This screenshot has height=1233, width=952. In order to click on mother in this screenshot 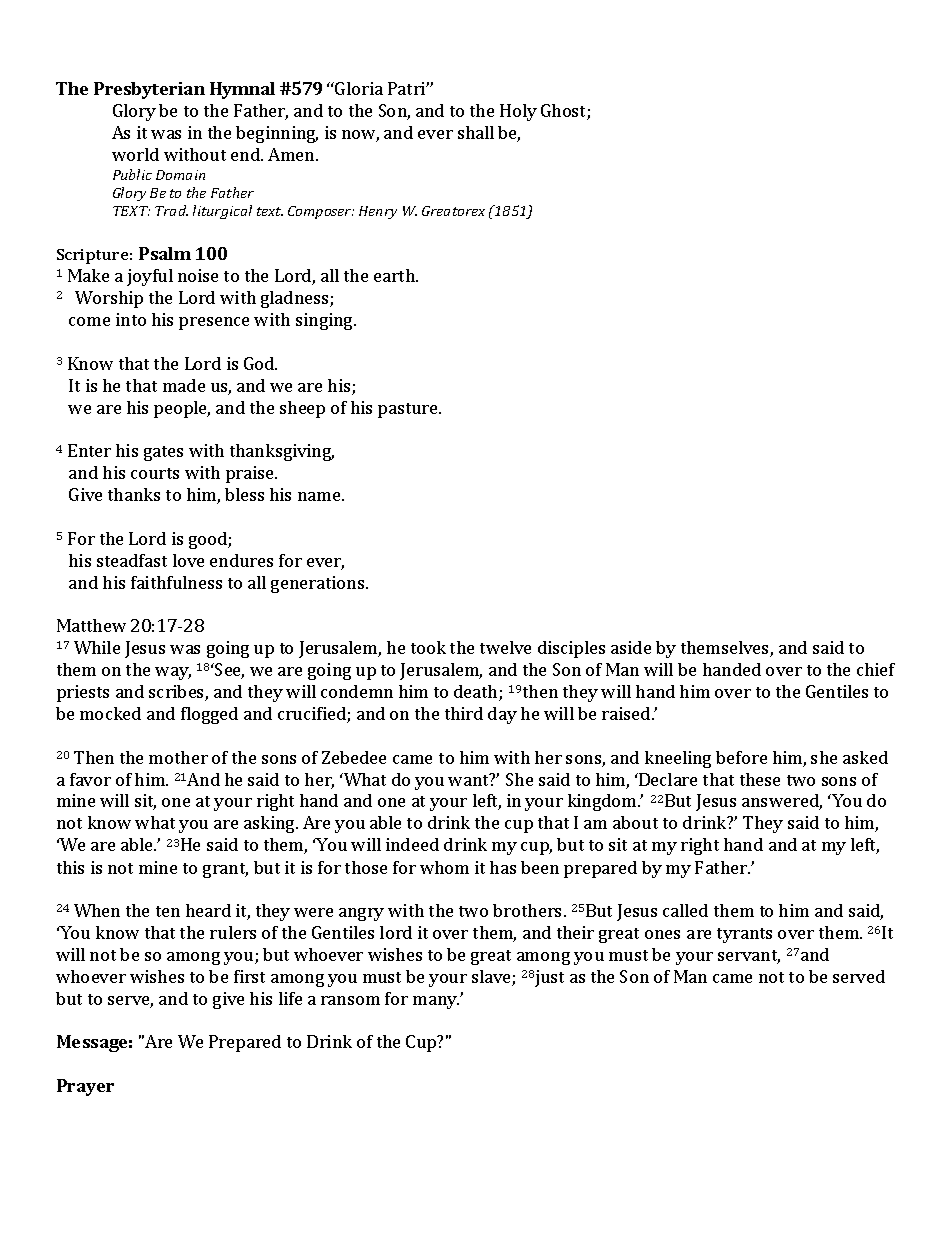, I will do `click(178, 757)`.
